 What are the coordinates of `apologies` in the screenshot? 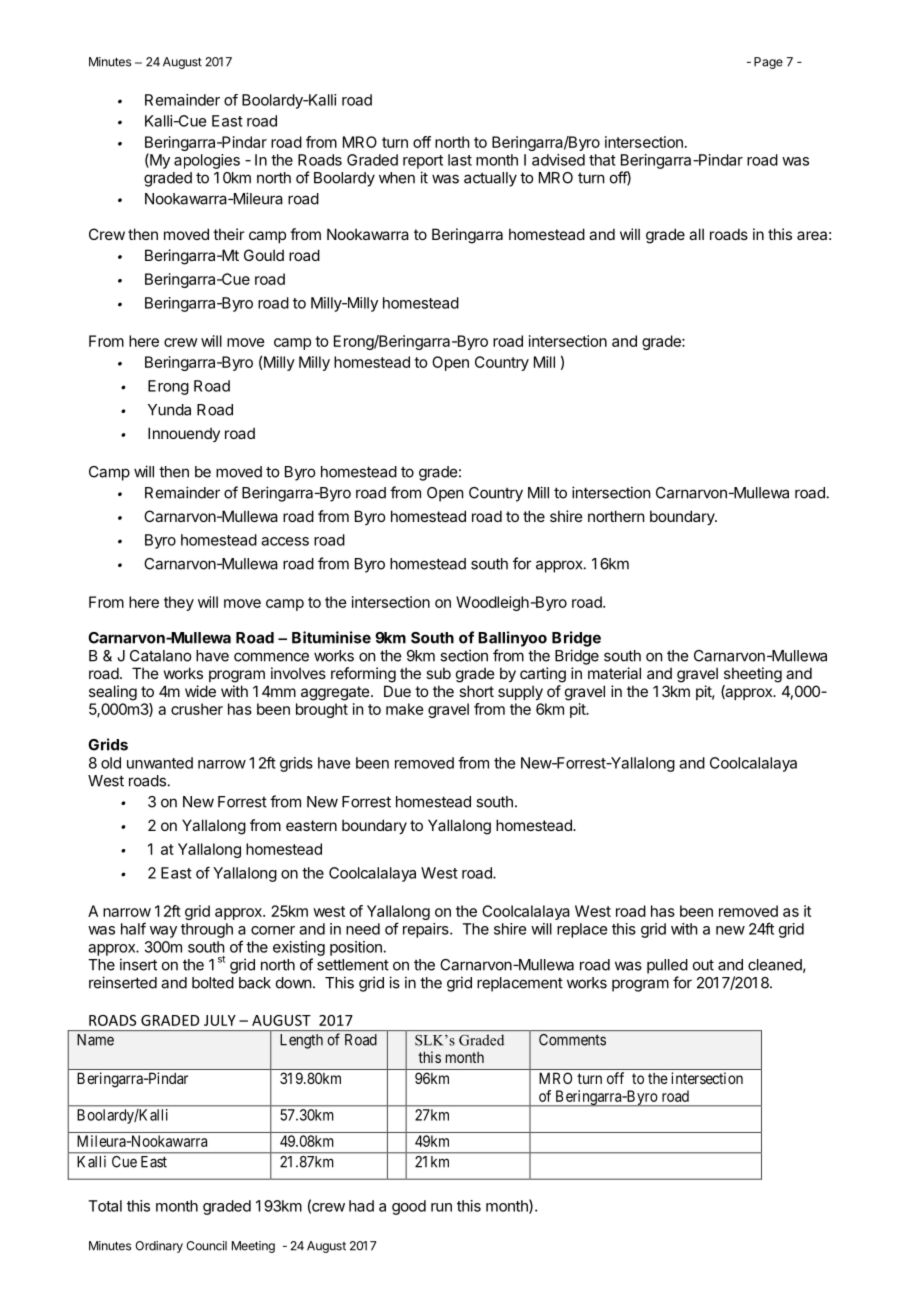 It's located at (207, 161).
